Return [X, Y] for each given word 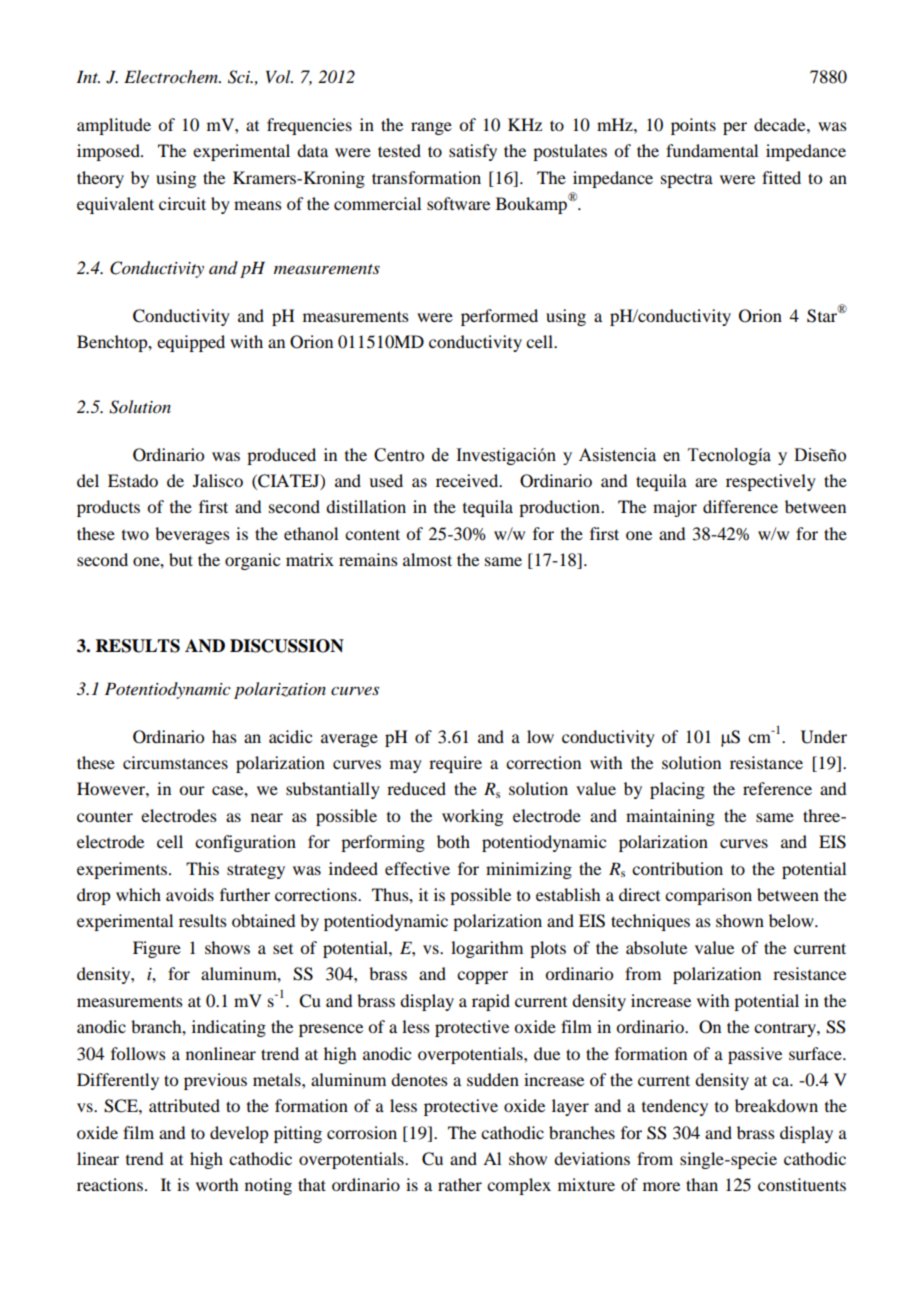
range [431, 128]
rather [460, 1184]
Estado [133, 480]
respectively [771, 482]
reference [777, 788]
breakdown [776, 1105]
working [472, 817]
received [468, 480]
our [192, 790]
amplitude [114, 126]
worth [217, 1184]
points [693, 126]
